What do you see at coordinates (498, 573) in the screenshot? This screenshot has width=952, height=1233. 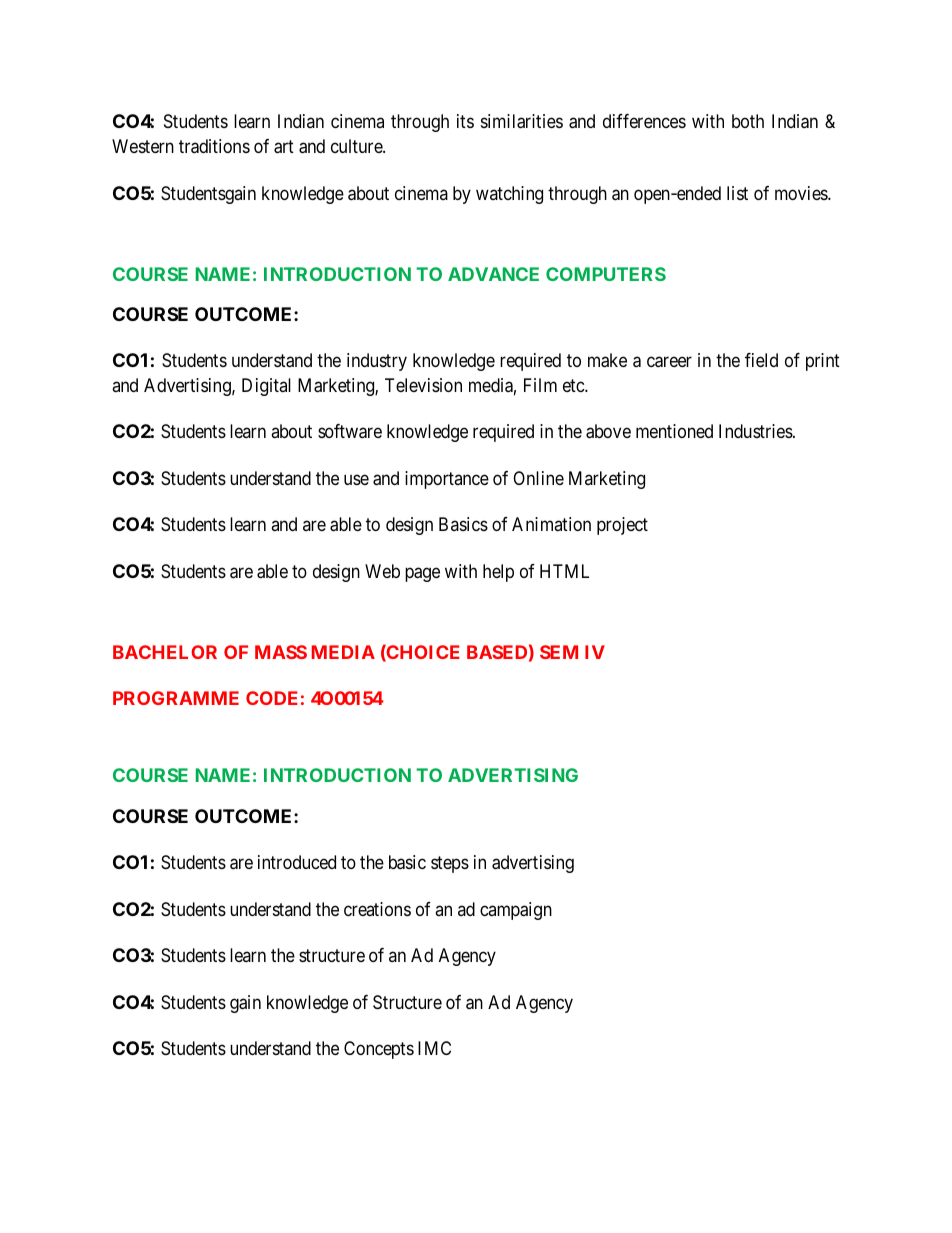 I see `help` at bounding box center [498, 573].
